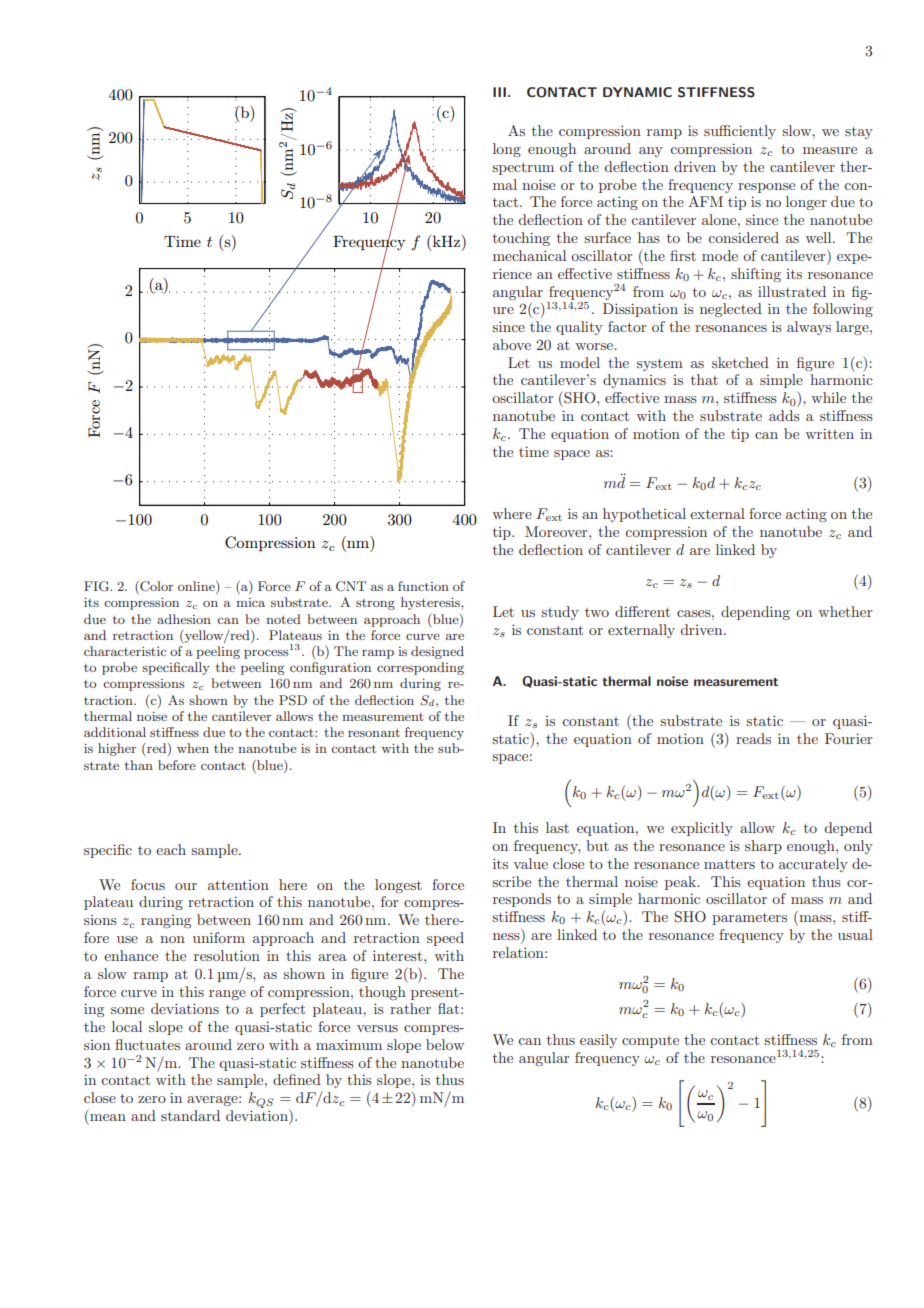 The width and height of the document is (924, 1308). What do you see at coordinates (197, 587) in the document?
I see `online` at bounding box center [197, 587].
